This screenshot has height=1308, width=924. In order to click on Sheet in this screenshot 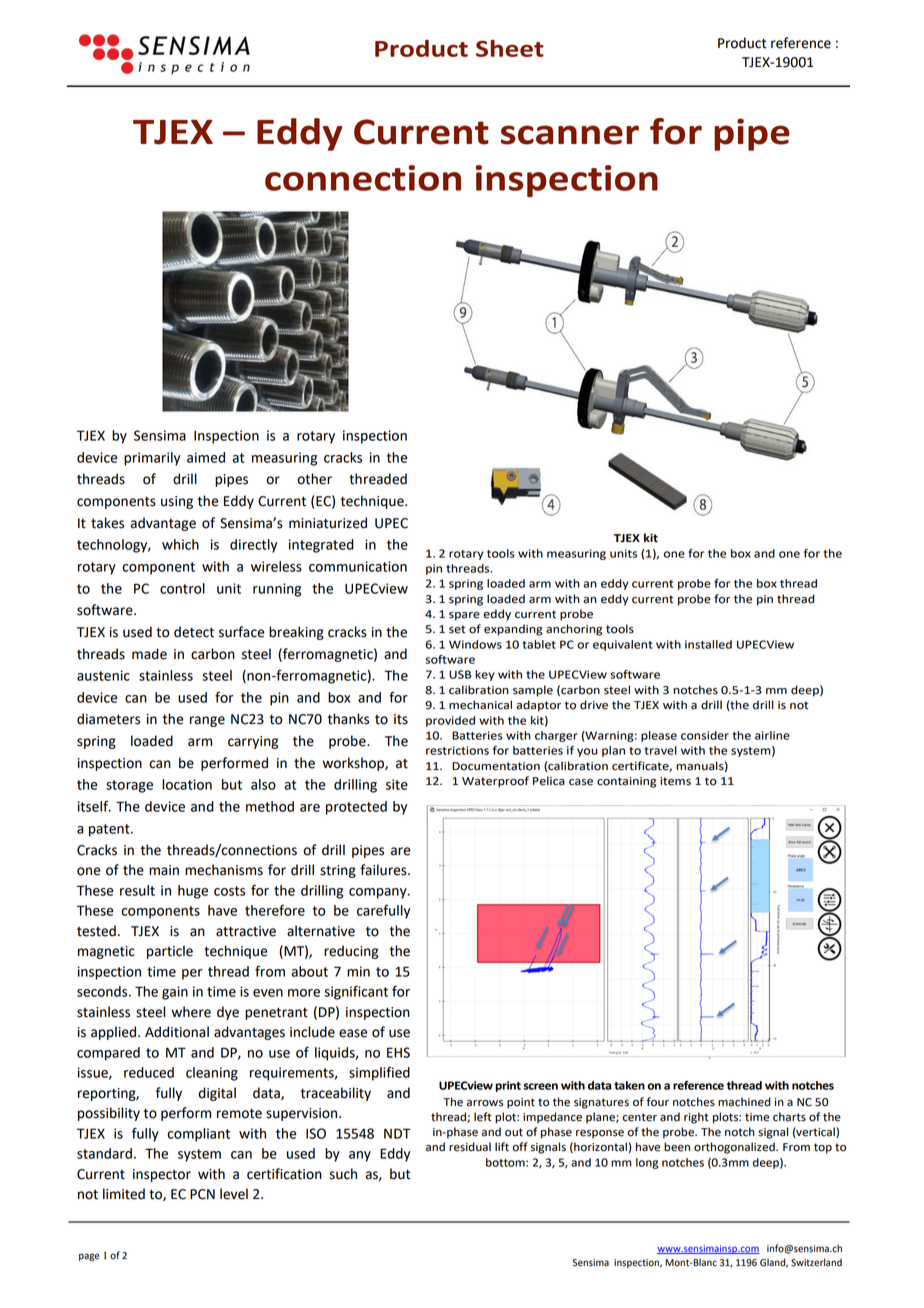, I will do `click(510, 48)`.
